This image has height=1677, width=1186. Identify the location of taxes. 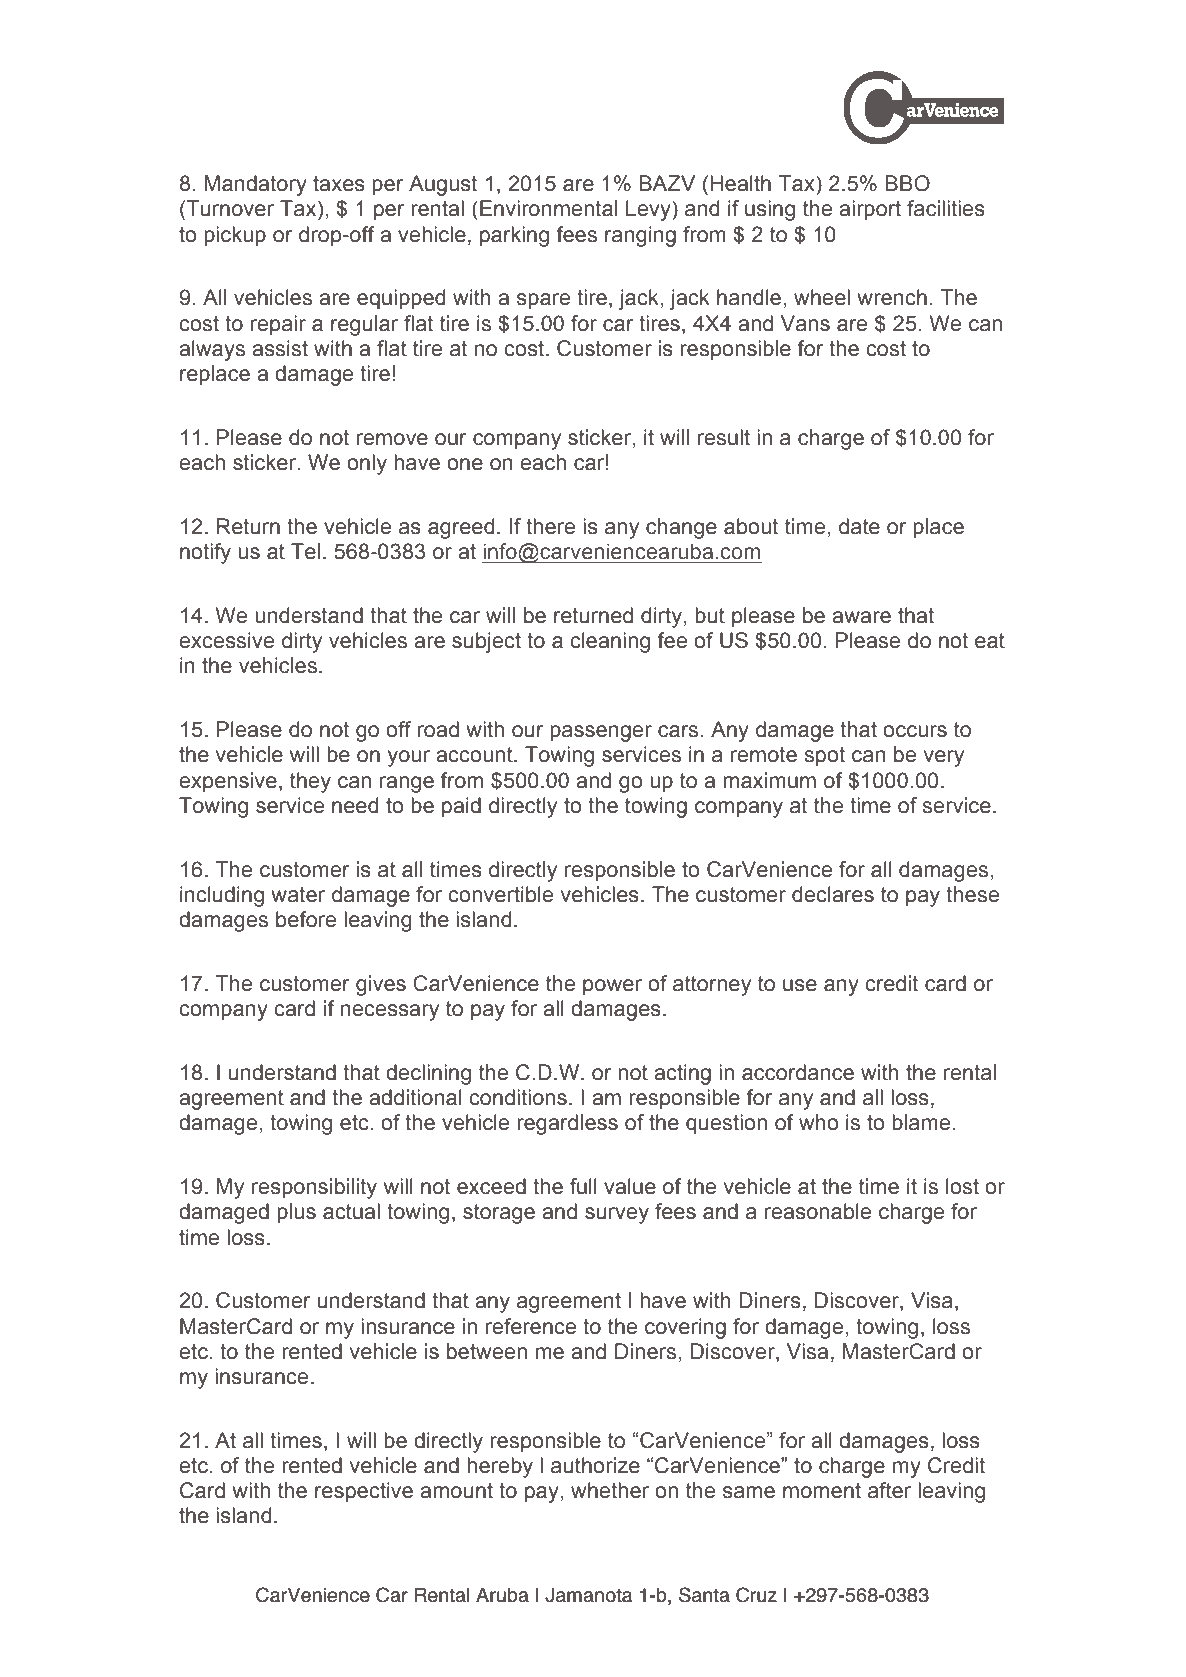
(339, 184).
